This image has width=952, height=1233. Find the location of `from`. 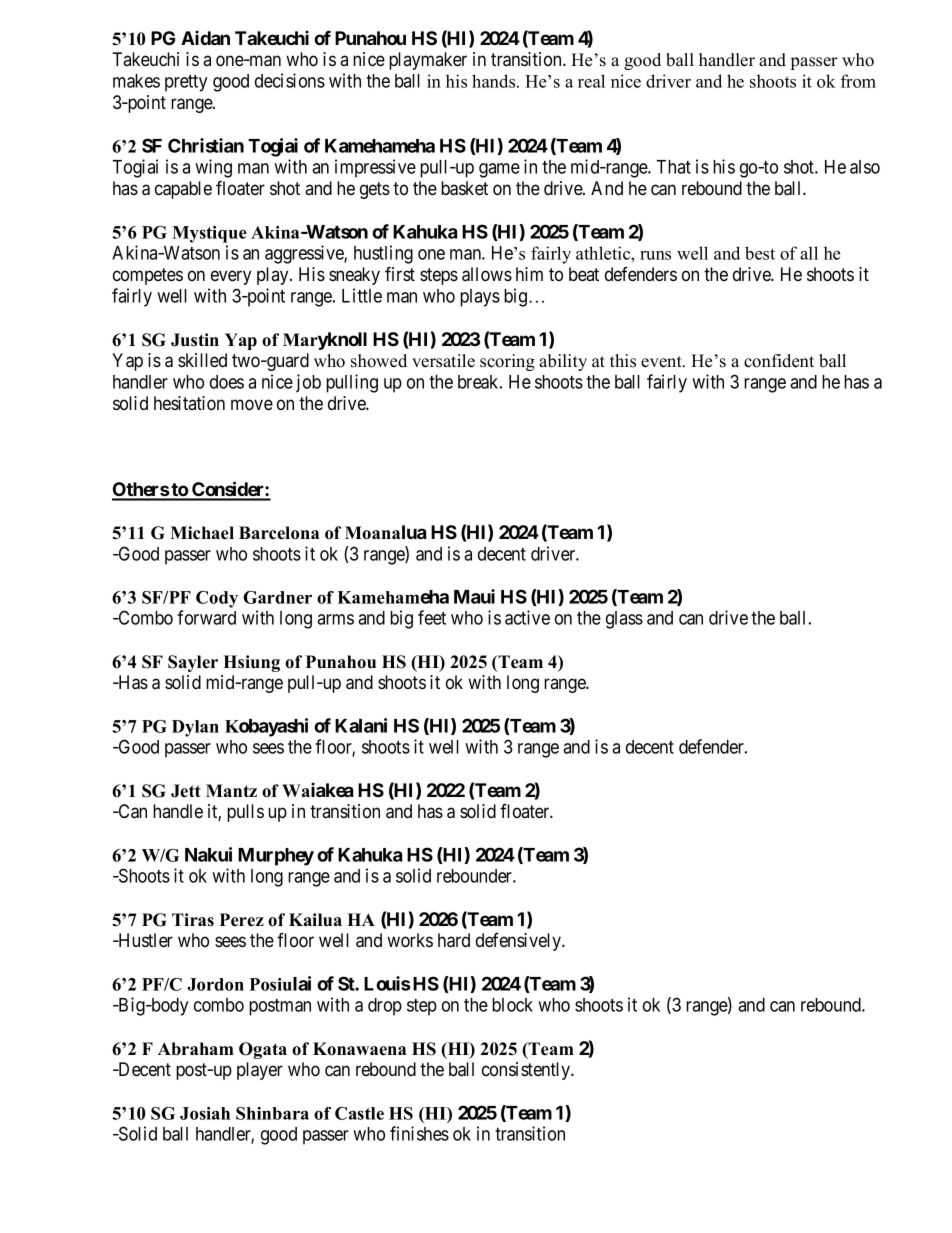

from is located at coordinates (858, 81).
